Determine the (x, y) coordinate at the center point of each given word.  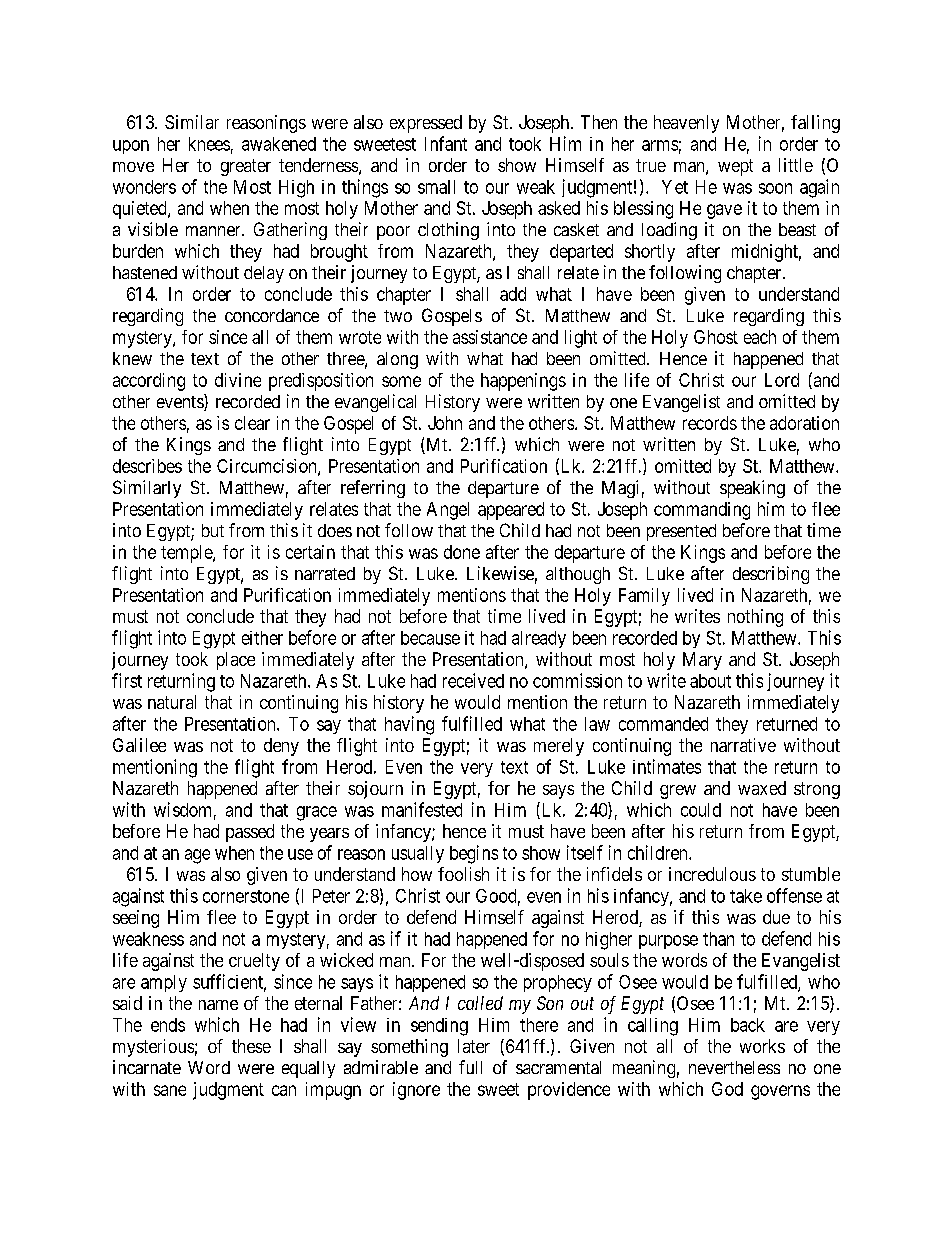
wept (735, 167)
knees (209, 144)
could (701, 810)
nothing (755, 618)
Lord (782, 380)
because (430, 638)
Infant (446, 143)
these (251, 1046)
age (197, 856)
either (262, 638)
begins (474, 854)
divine (238, 380)
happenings (523, 382)
